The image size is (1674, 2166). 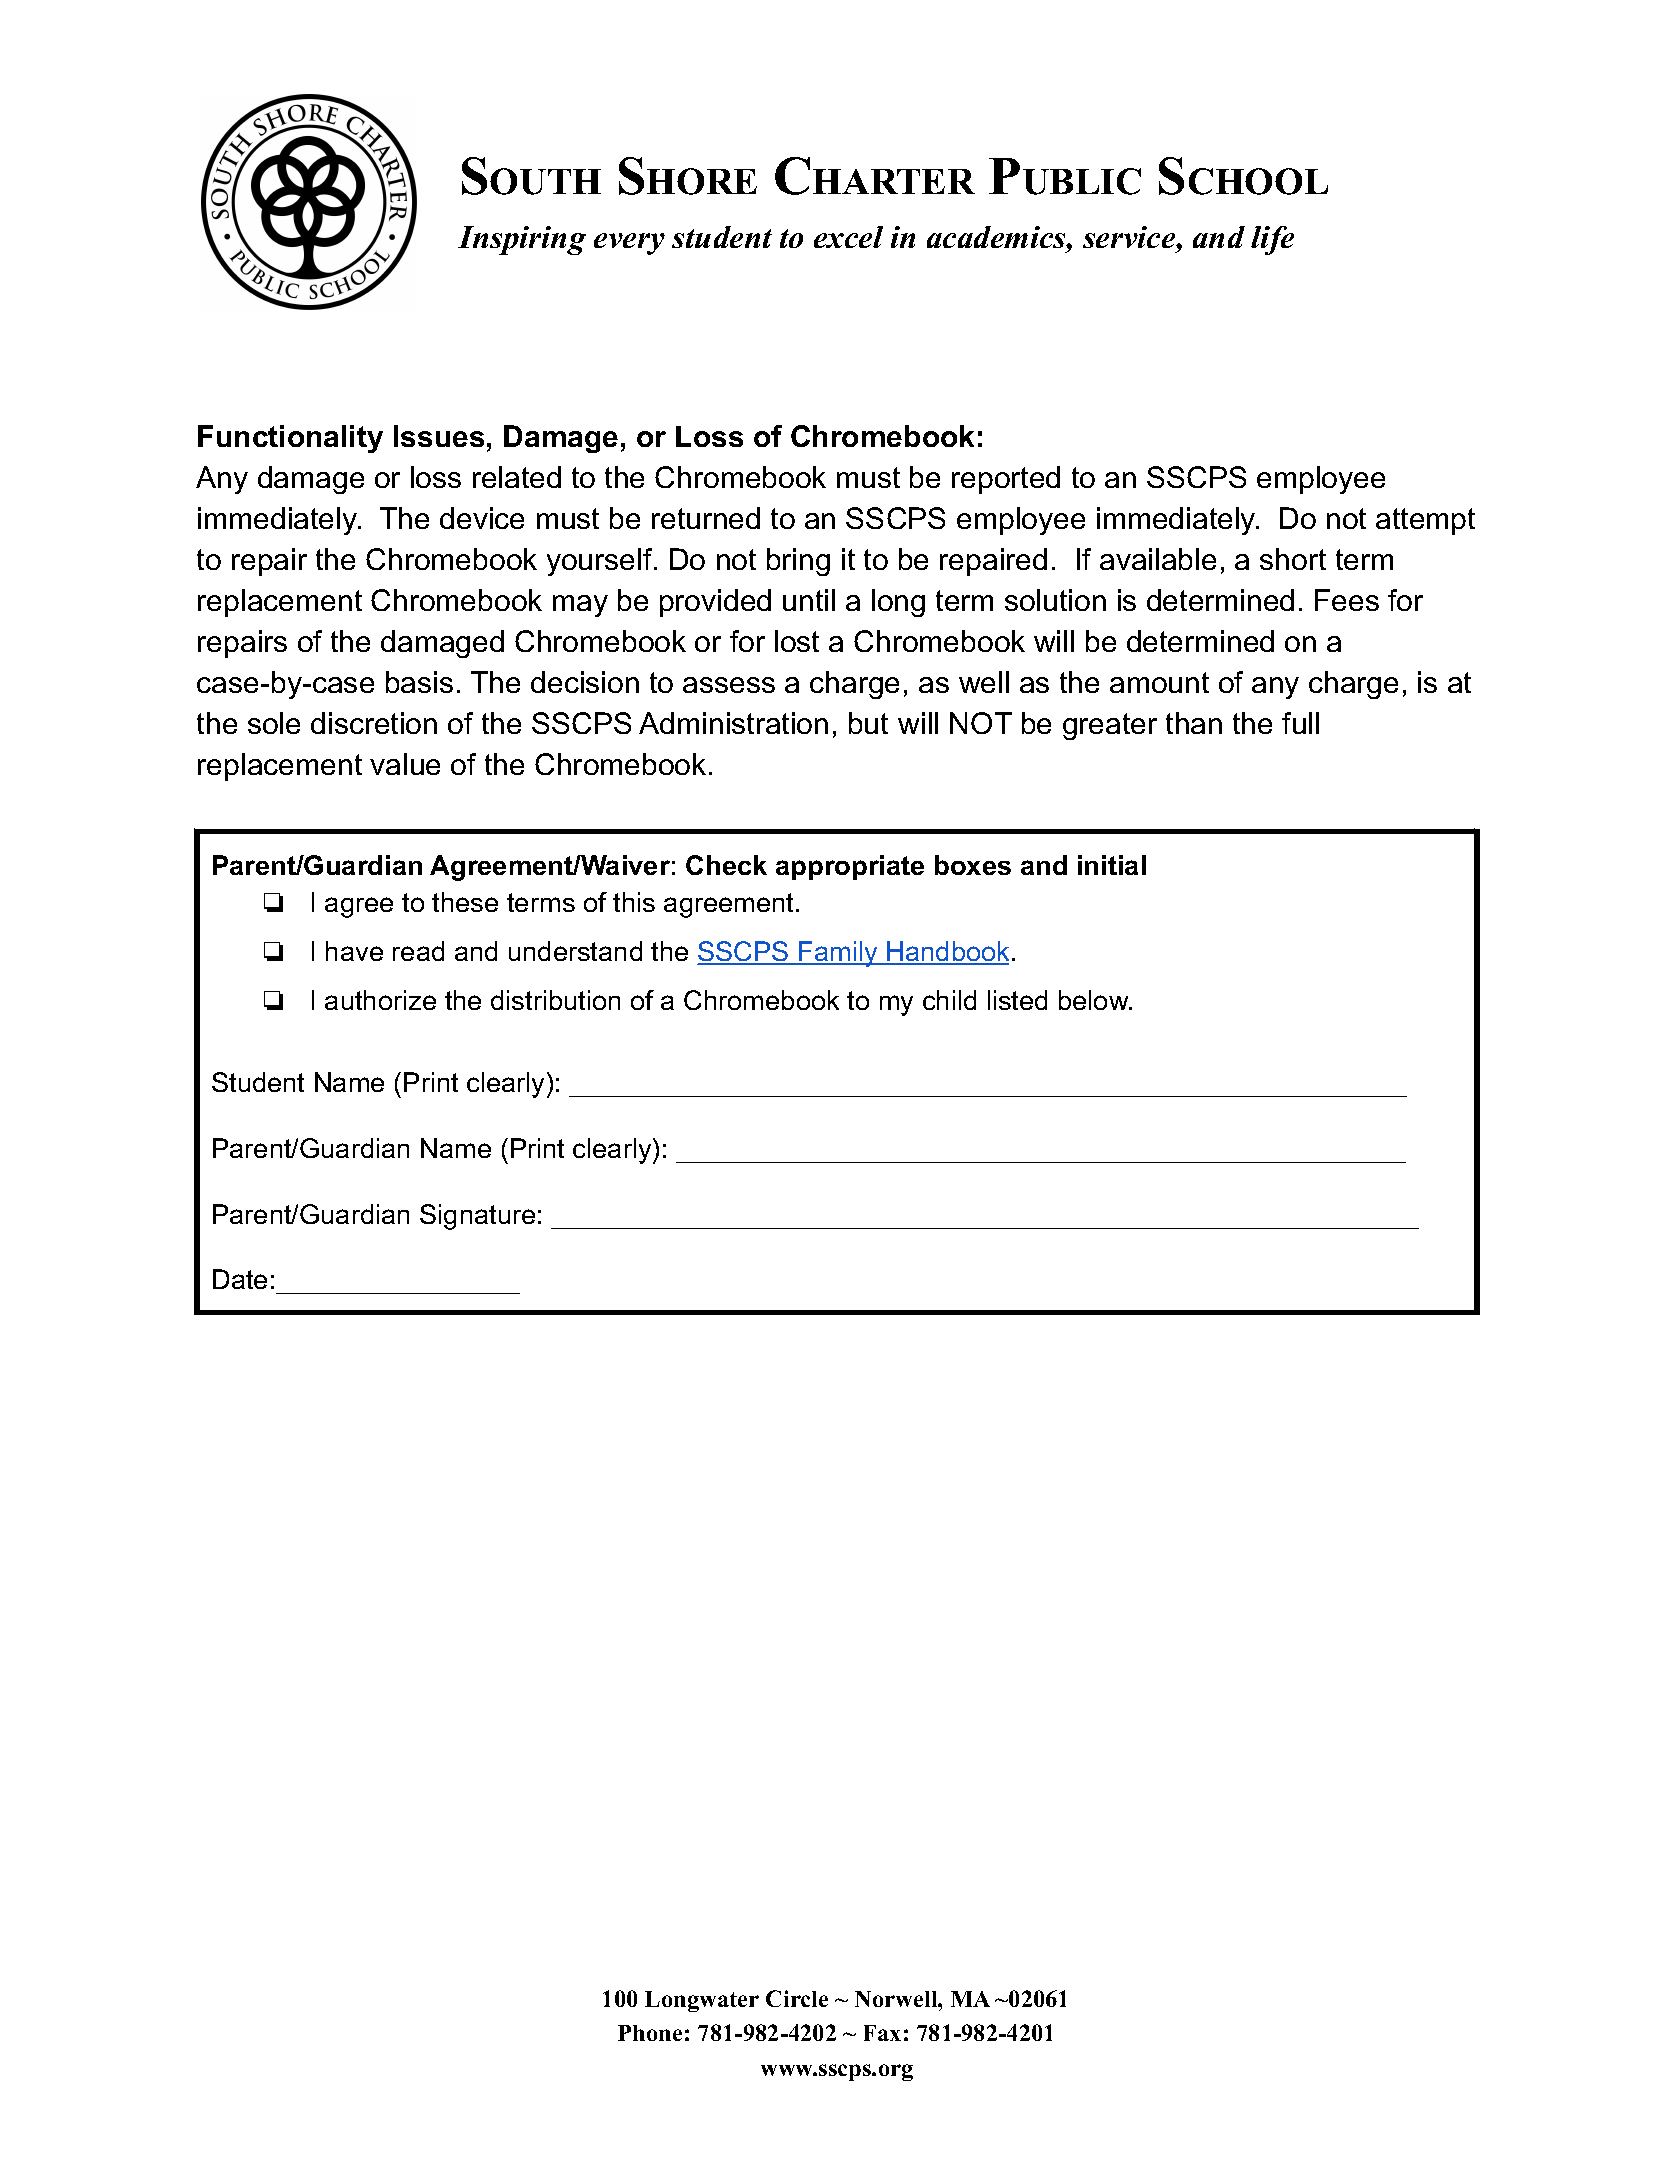 What do you see at coordinates (848, 237) in the screenshot?
I see `excel` at bounding box center [848, 237].
